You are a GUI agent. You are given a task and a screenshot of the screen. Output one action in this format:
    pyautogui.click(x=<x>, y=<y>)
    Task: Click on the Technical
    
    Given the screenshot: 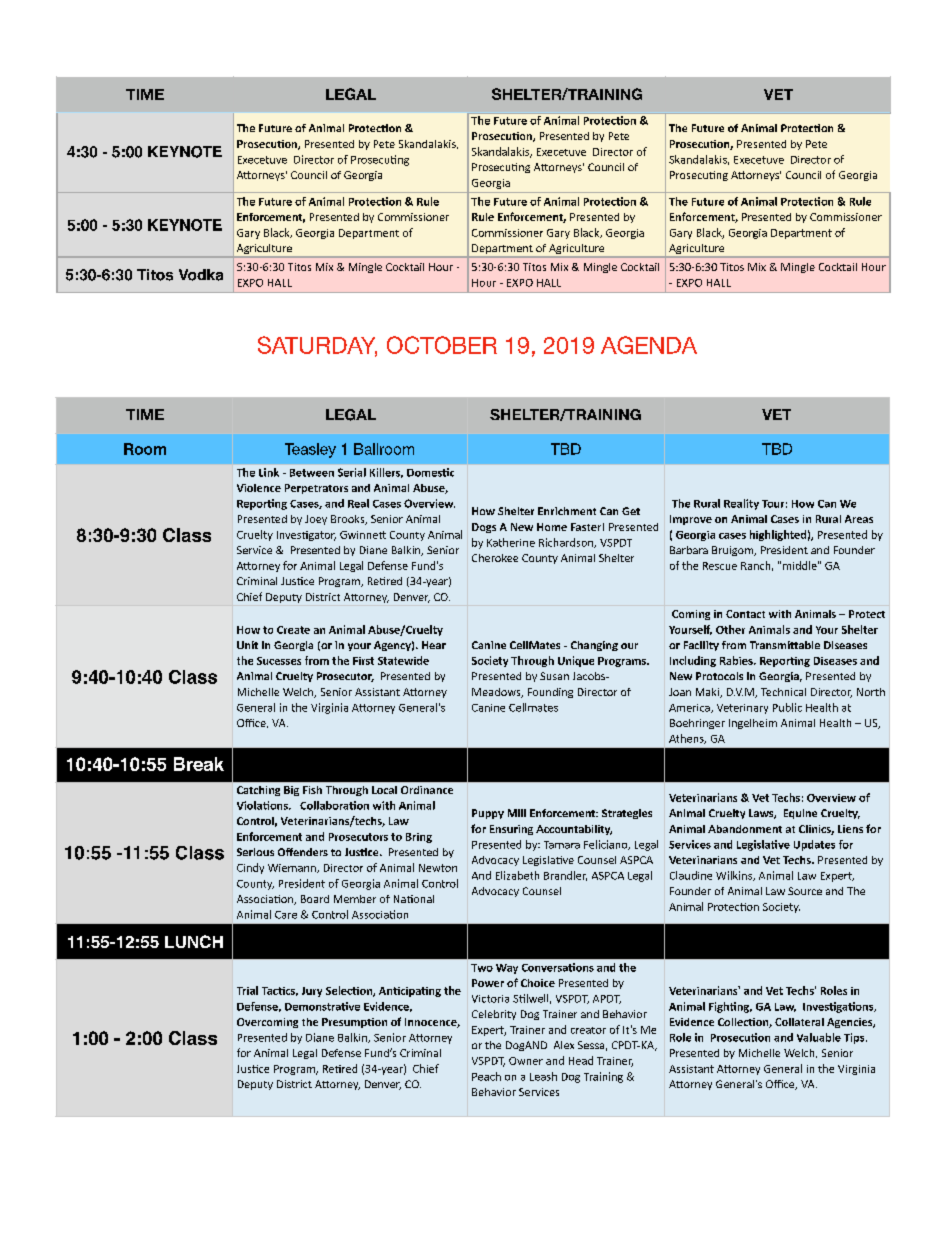 What is the action you would take?
    pyautogui.click(x=783, y=692)
